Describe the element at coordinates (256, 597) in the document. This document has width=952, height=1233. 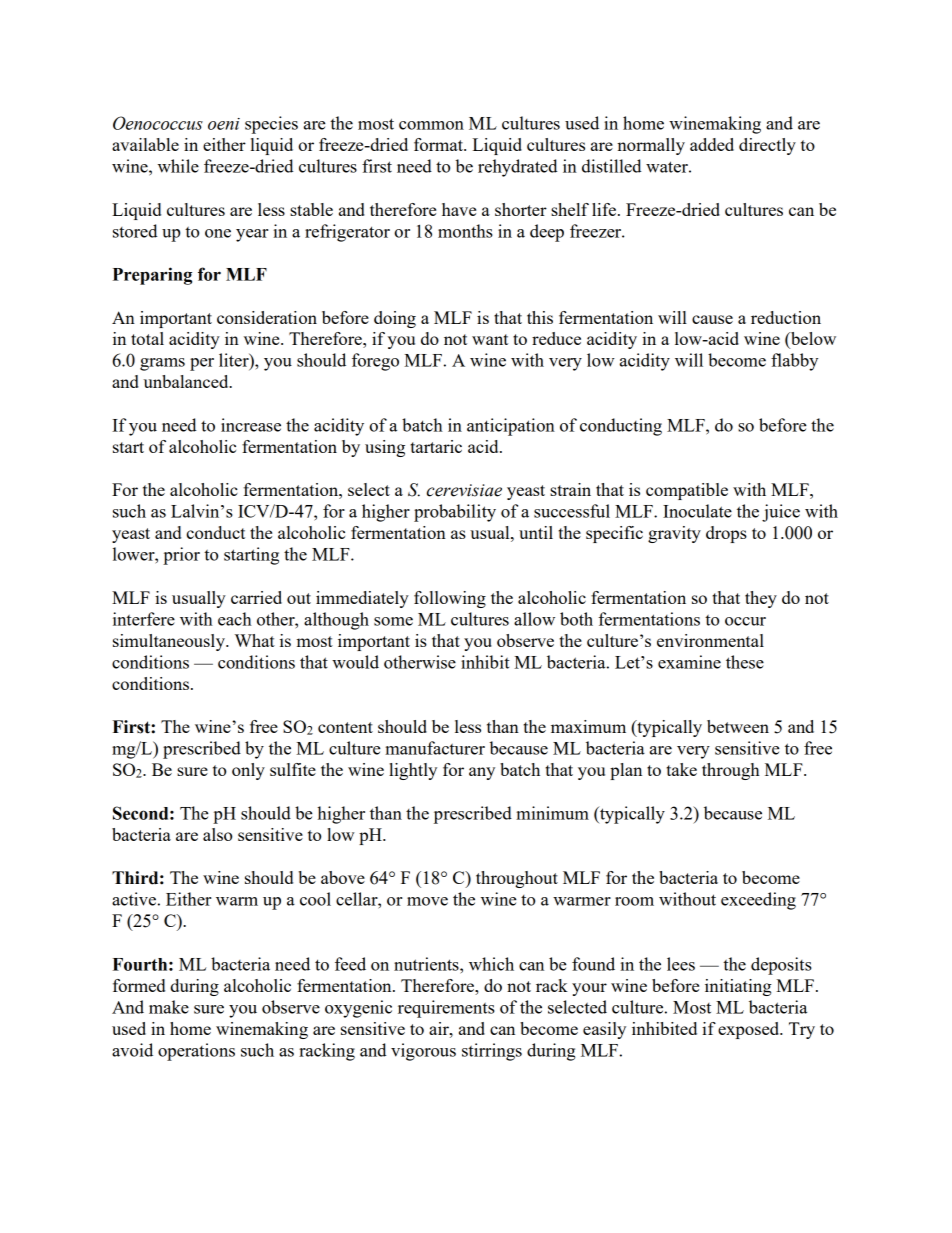
I see `carried` at that location.
